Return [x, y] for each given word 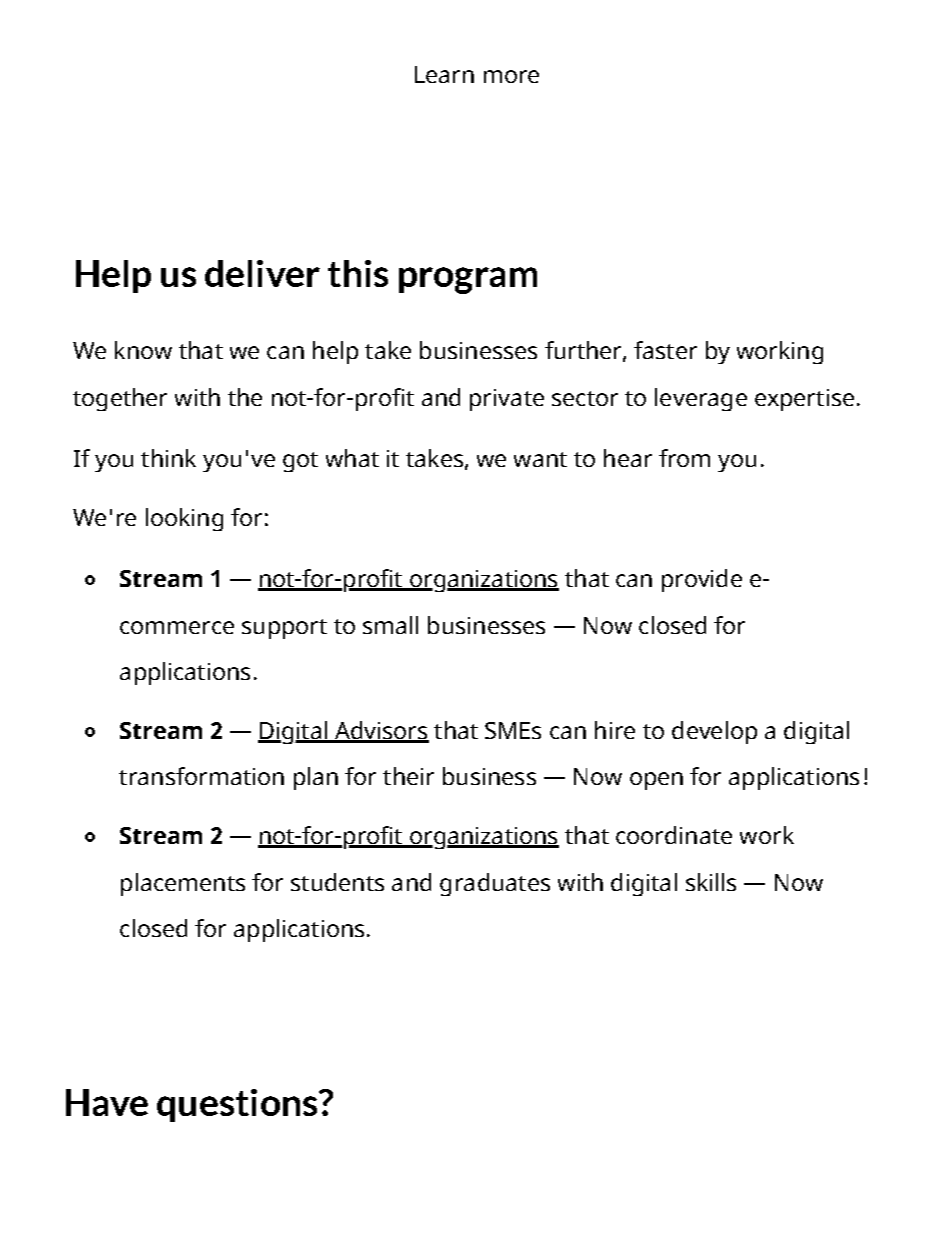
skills [711, 882]
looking [184, 519]
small [390, 625]
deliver [262, 273]
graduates [495, 884]
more [511, 76]
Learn [444, 74]
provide [702, 580]
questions [238, 1105]
